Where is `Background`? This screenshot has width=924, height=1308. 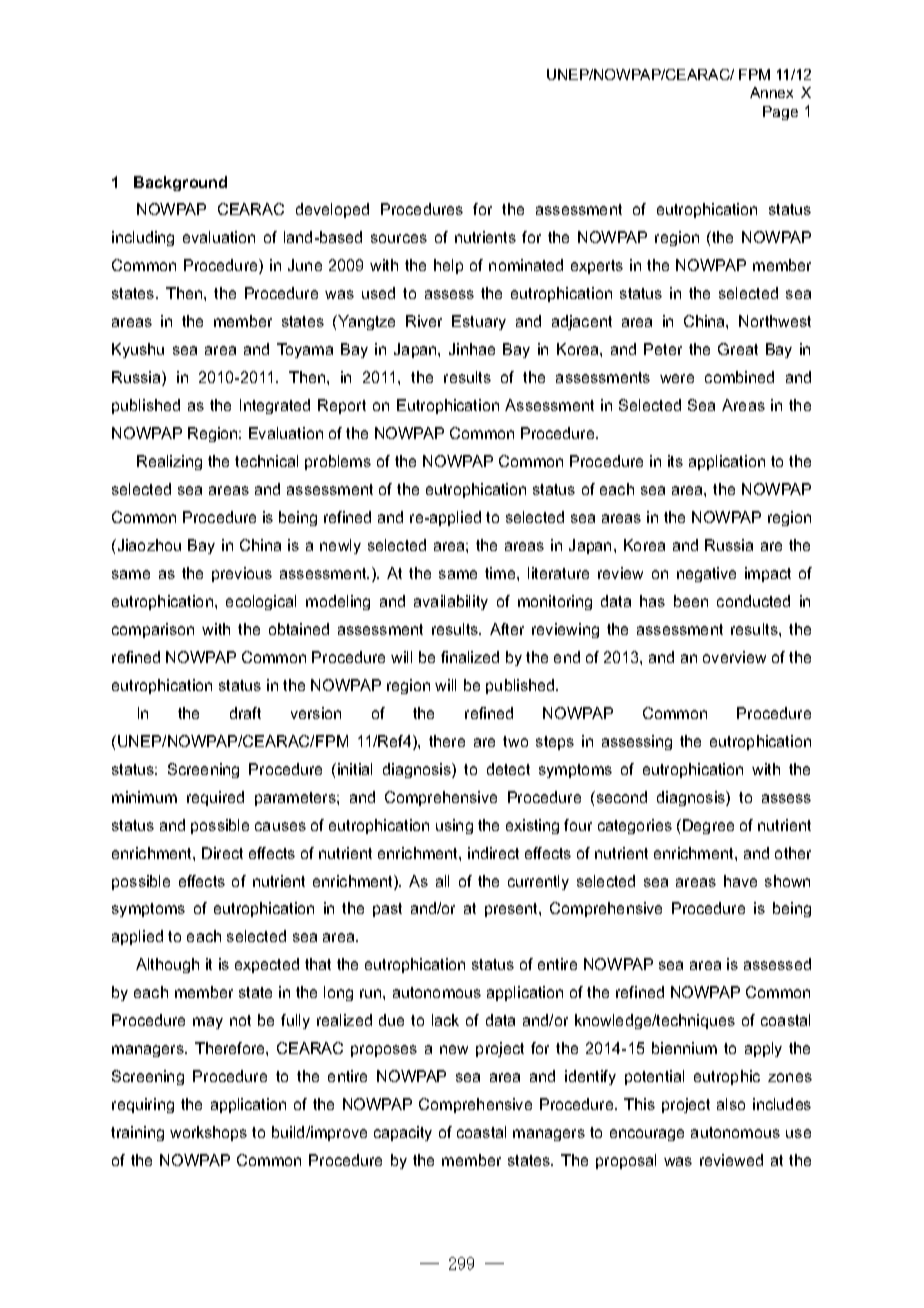
Background is located at coordinates (180, 183).
